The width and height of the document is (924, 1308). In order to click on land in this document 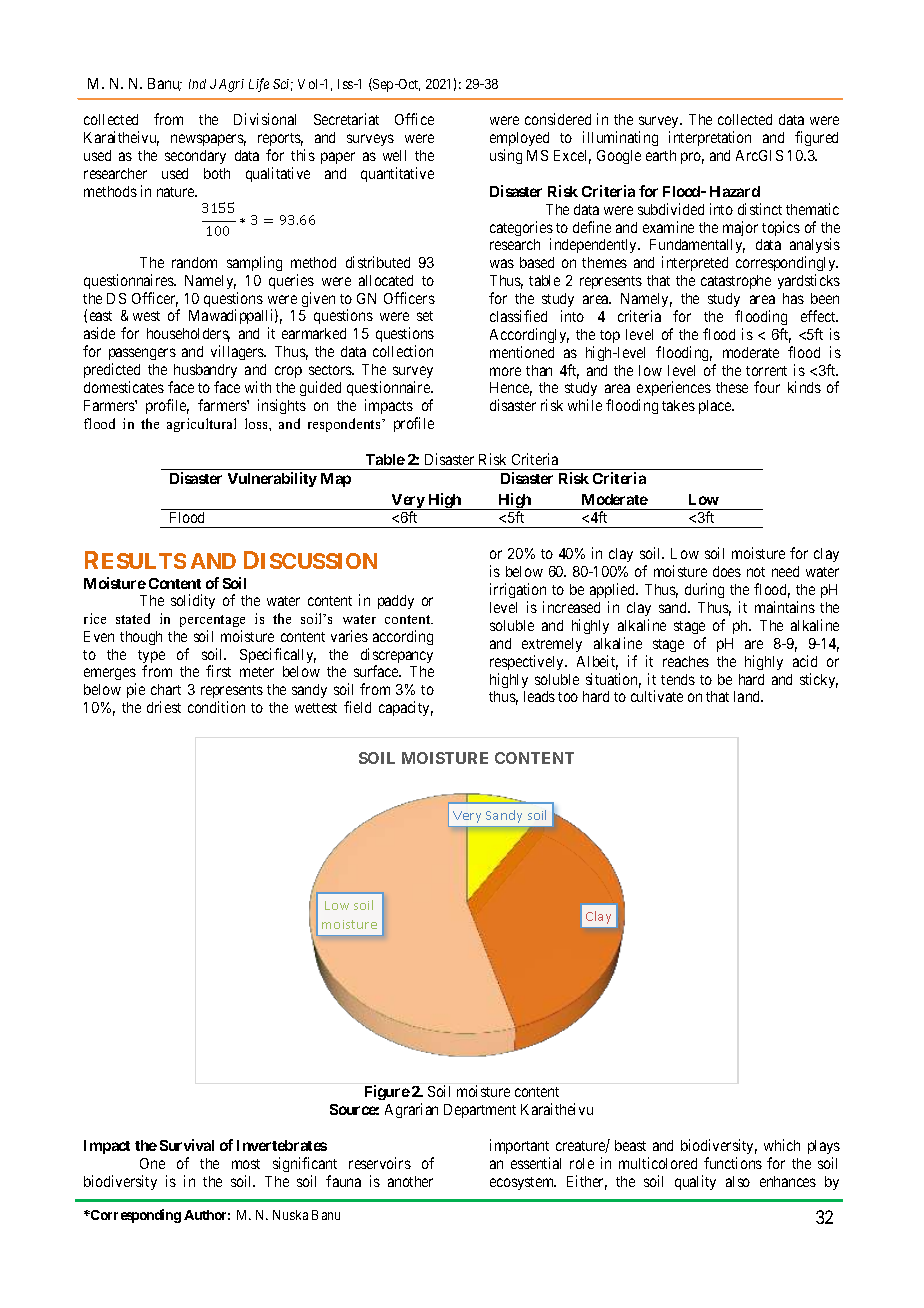, I will do `click(748, 696)`.
